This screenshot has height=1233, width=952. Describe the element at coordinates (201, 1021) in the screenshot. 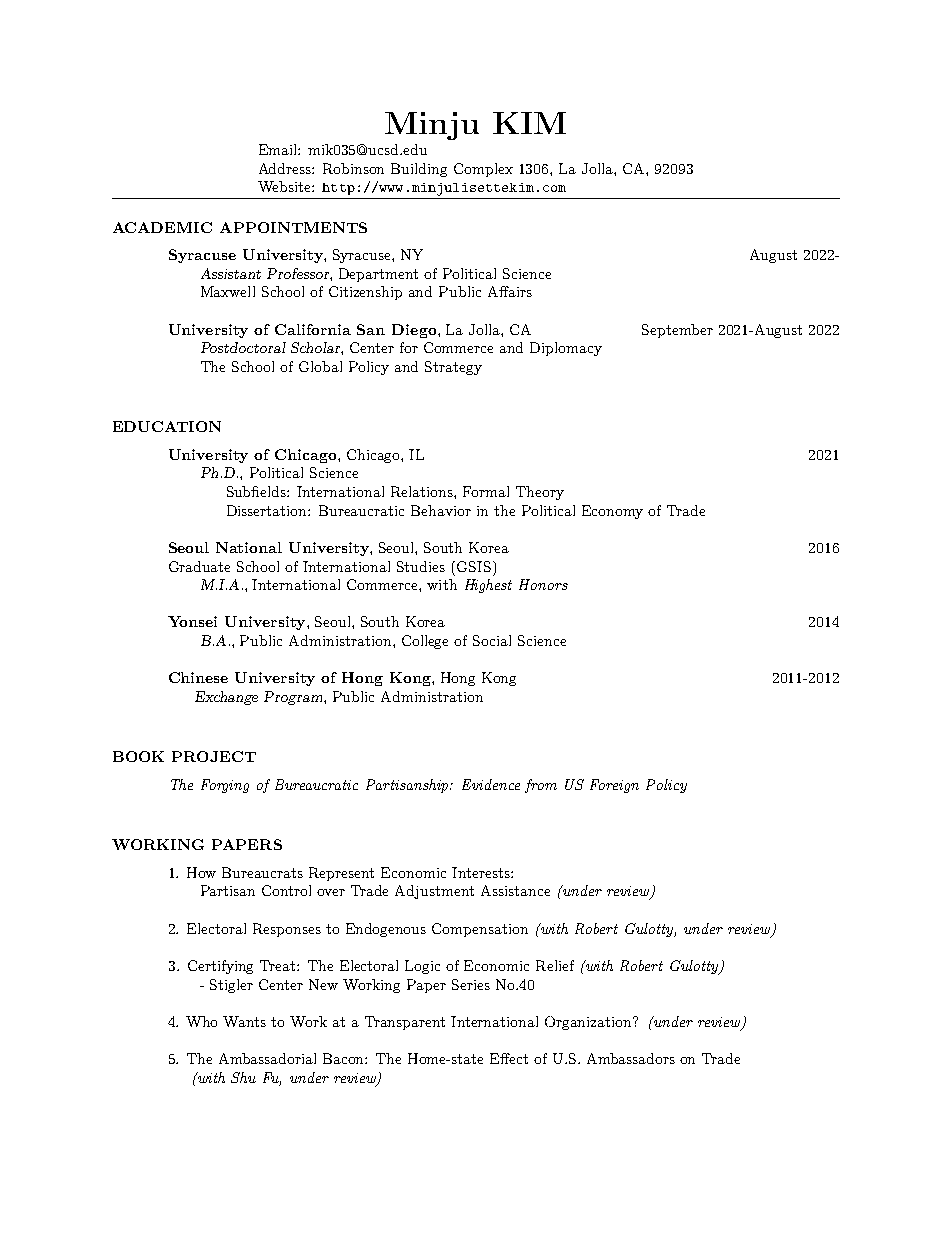

I see `Who` at that location.
